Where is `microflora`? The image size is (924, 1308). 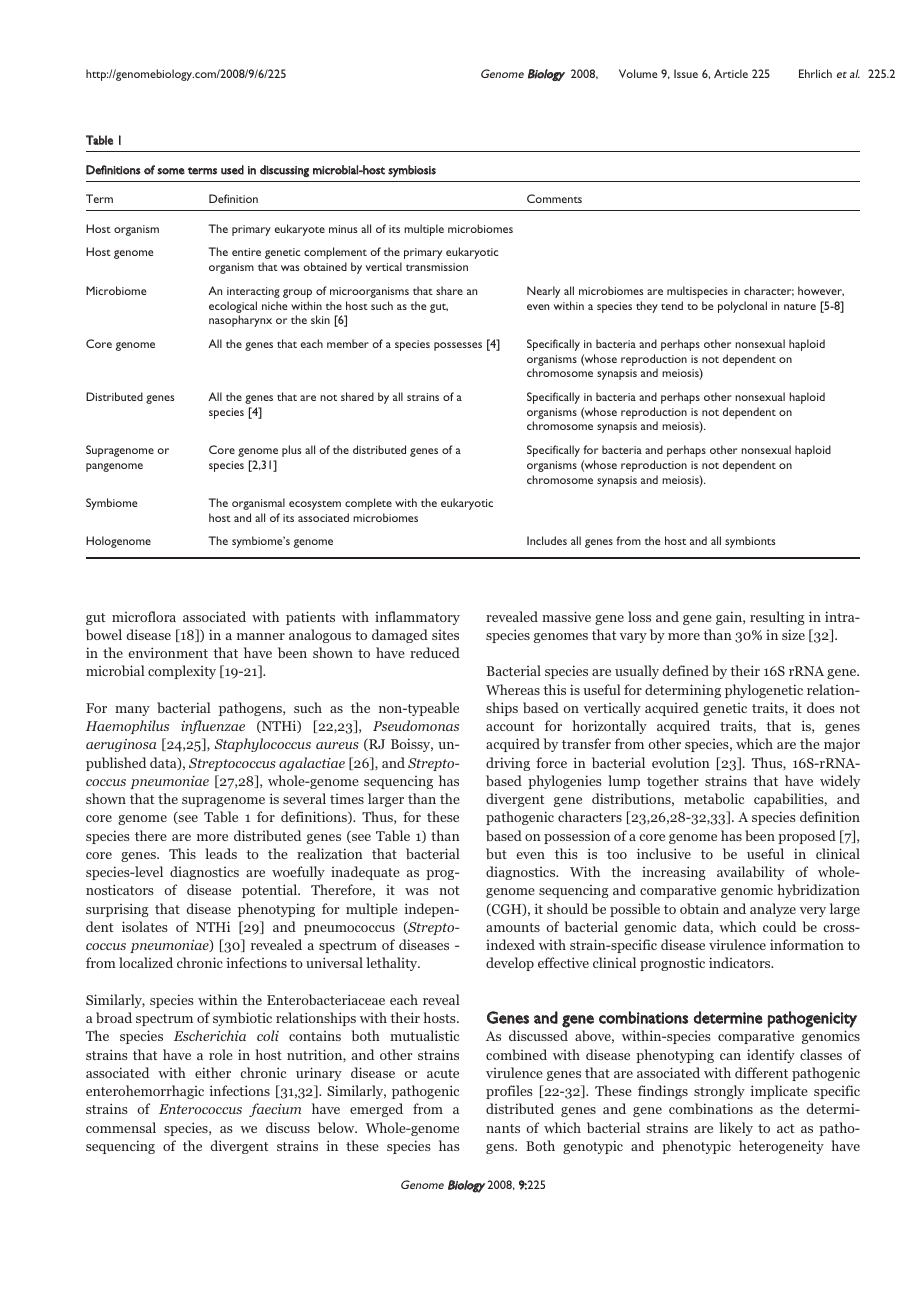 microflora is located at coordinates (144, 616).
